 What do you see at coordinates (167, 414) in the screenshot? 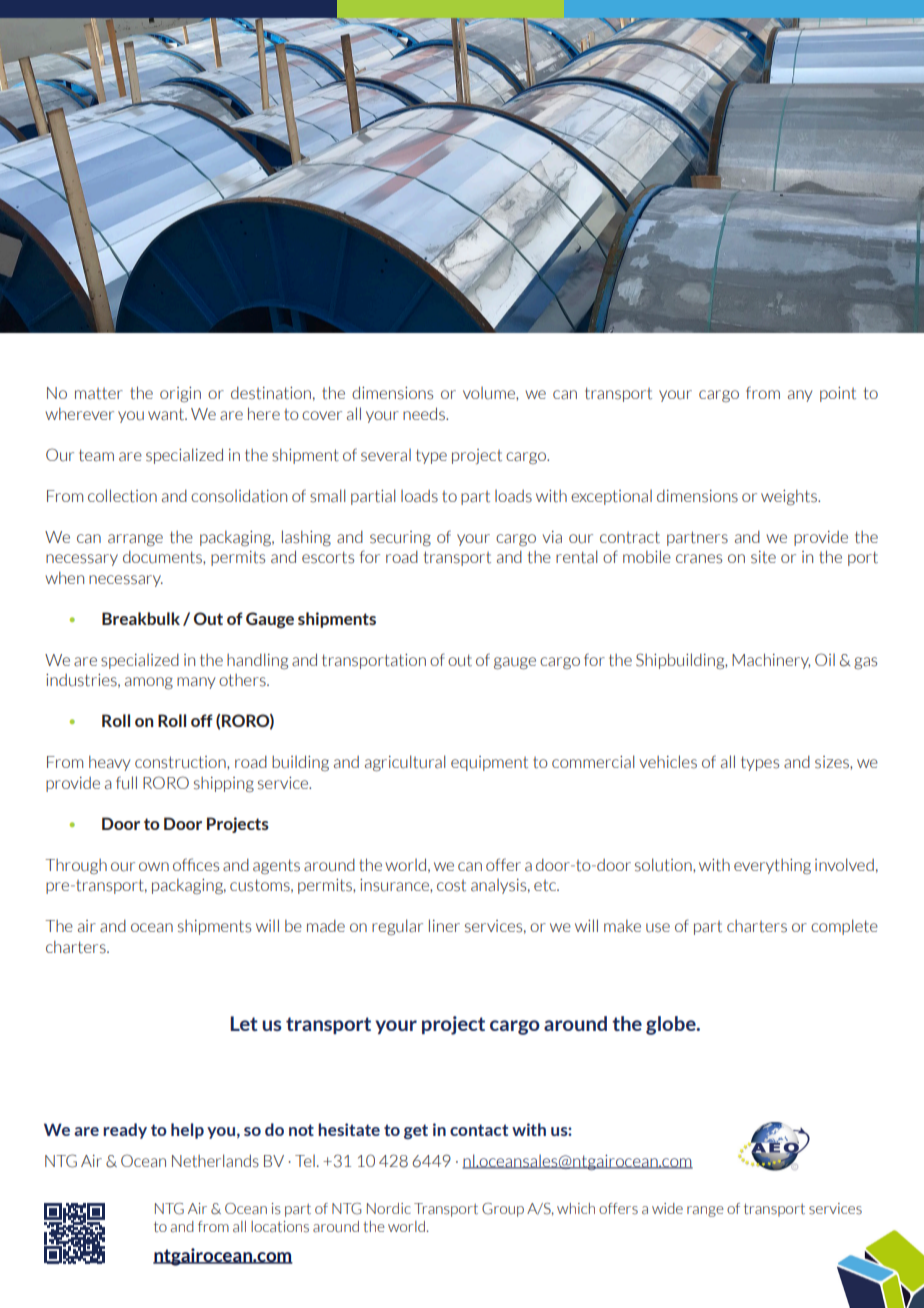
I see `want` at bounding box center [167, 414].
